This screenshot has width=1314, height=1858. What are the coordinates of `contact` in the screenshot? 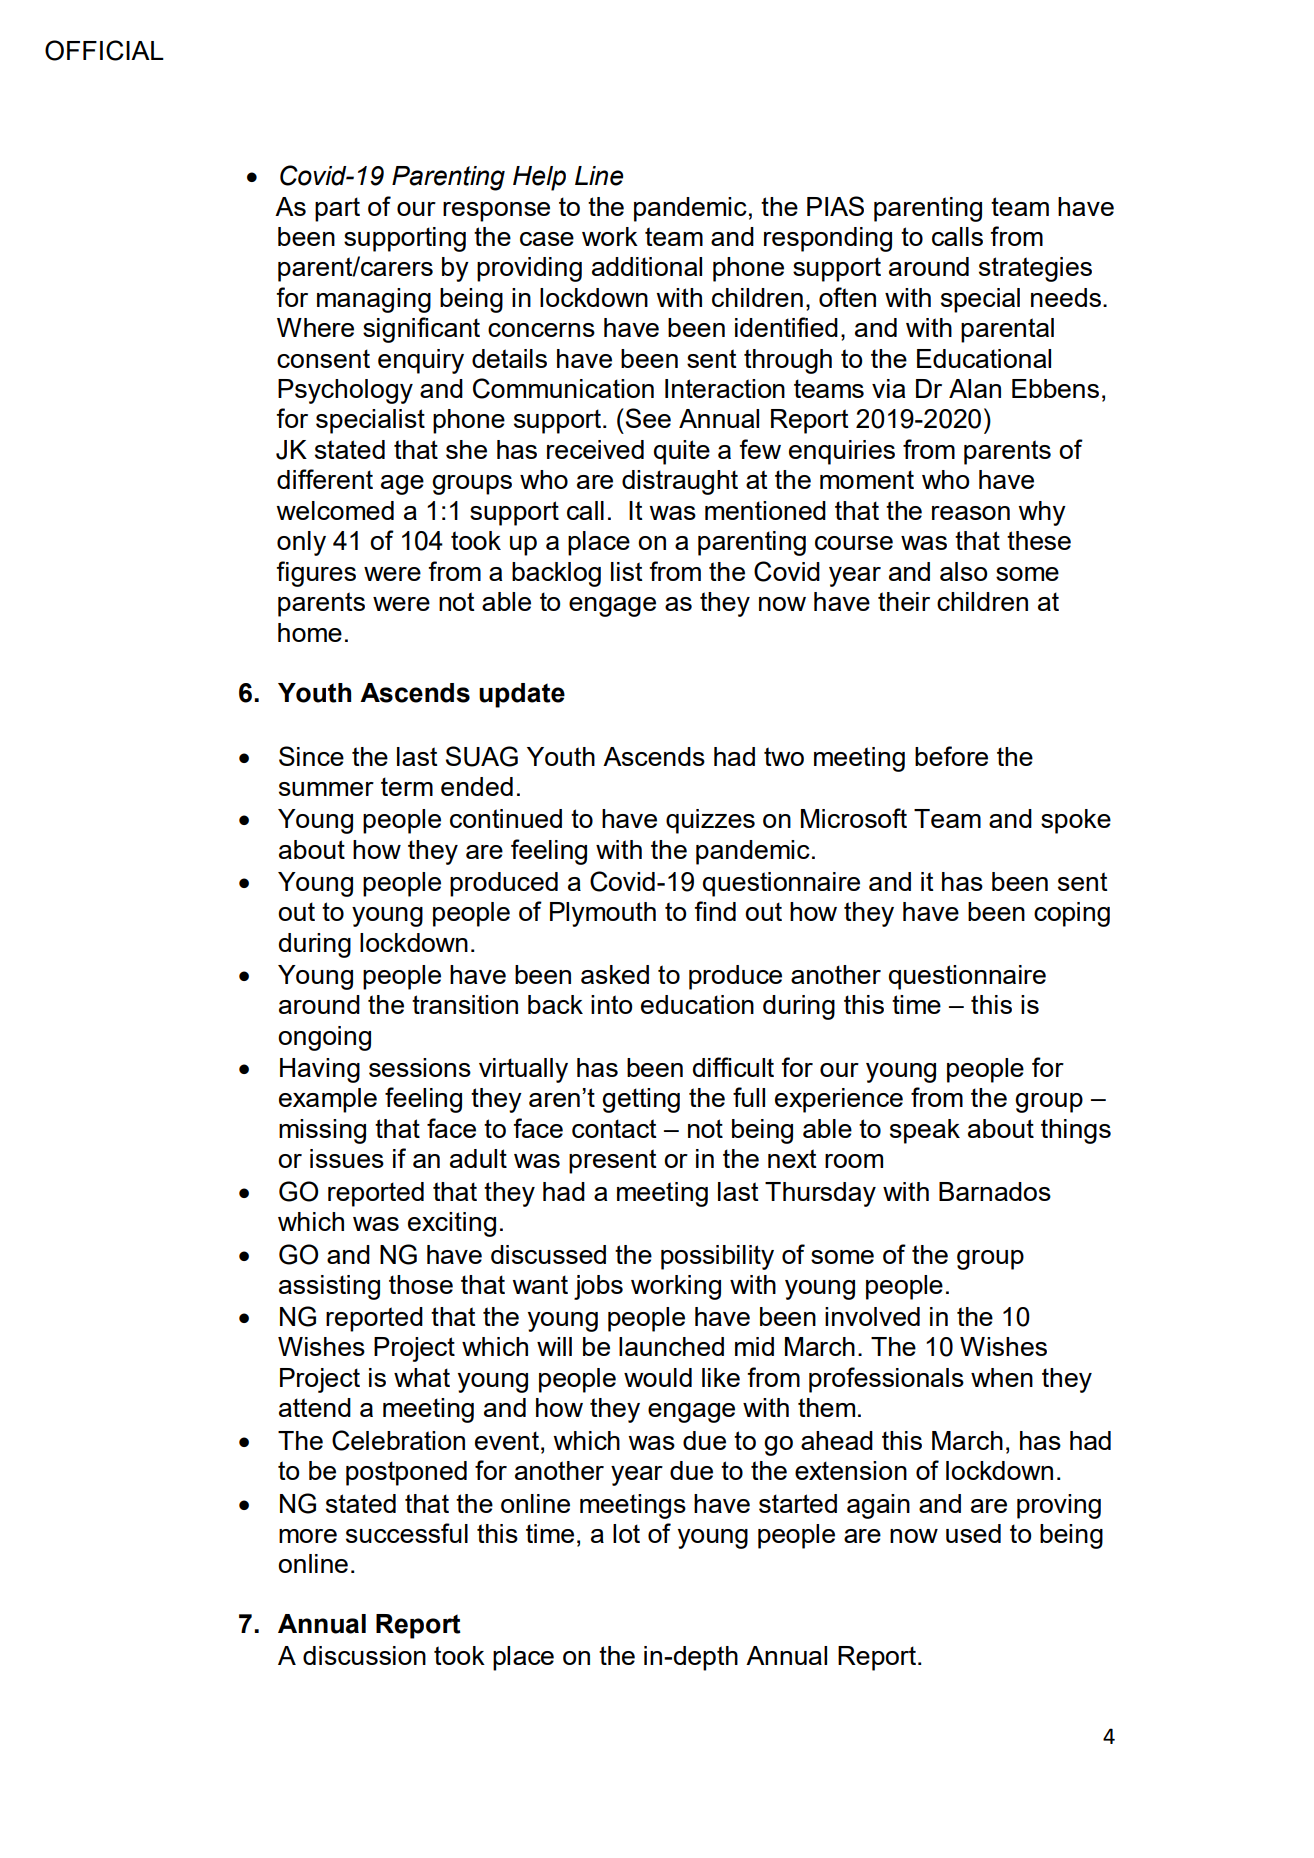 It's located at (614, 1128).
